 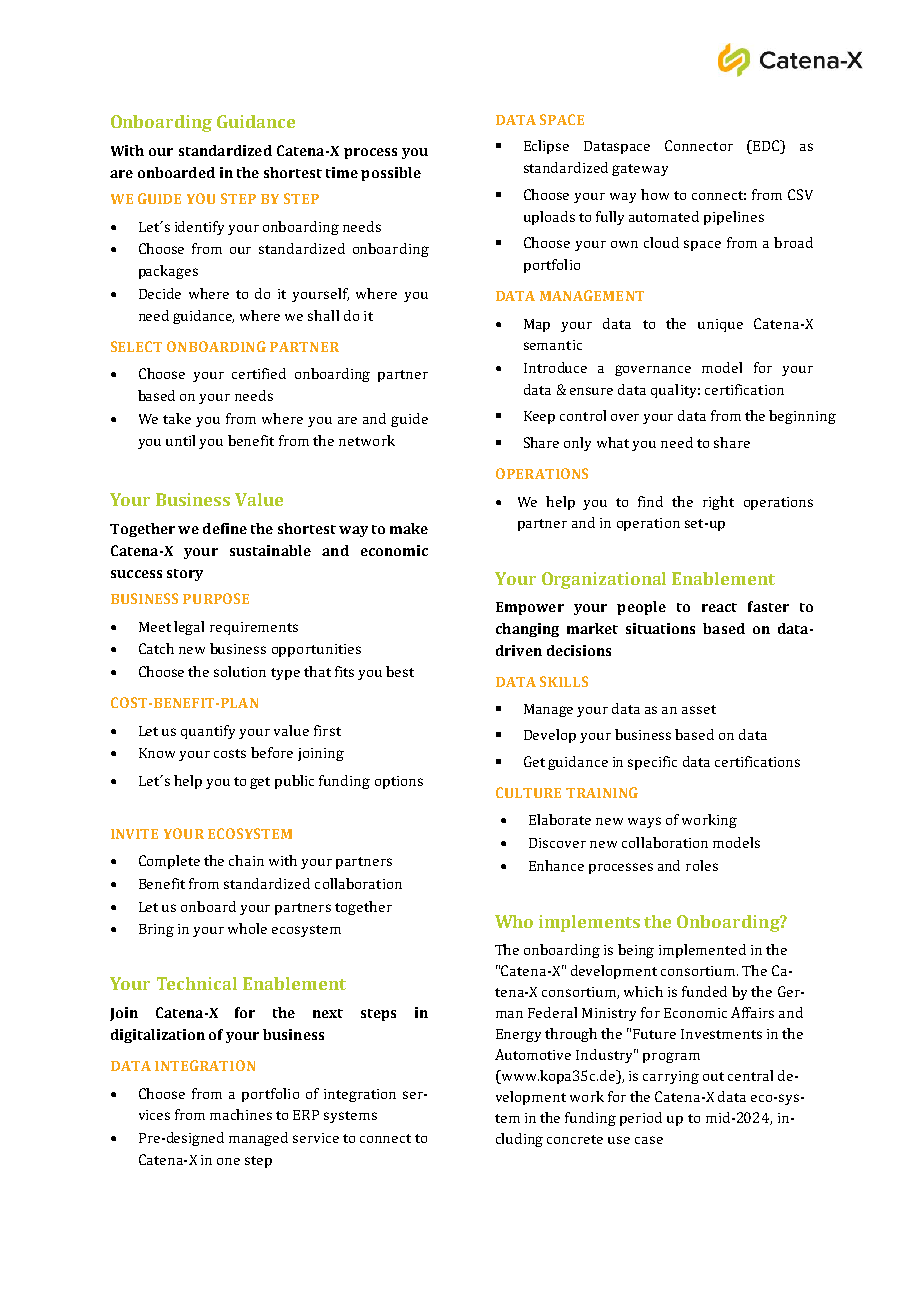 What do you see at coordinates (391, 174) in the screenshot?
I see `possible` at bounding box center [391, 174].
